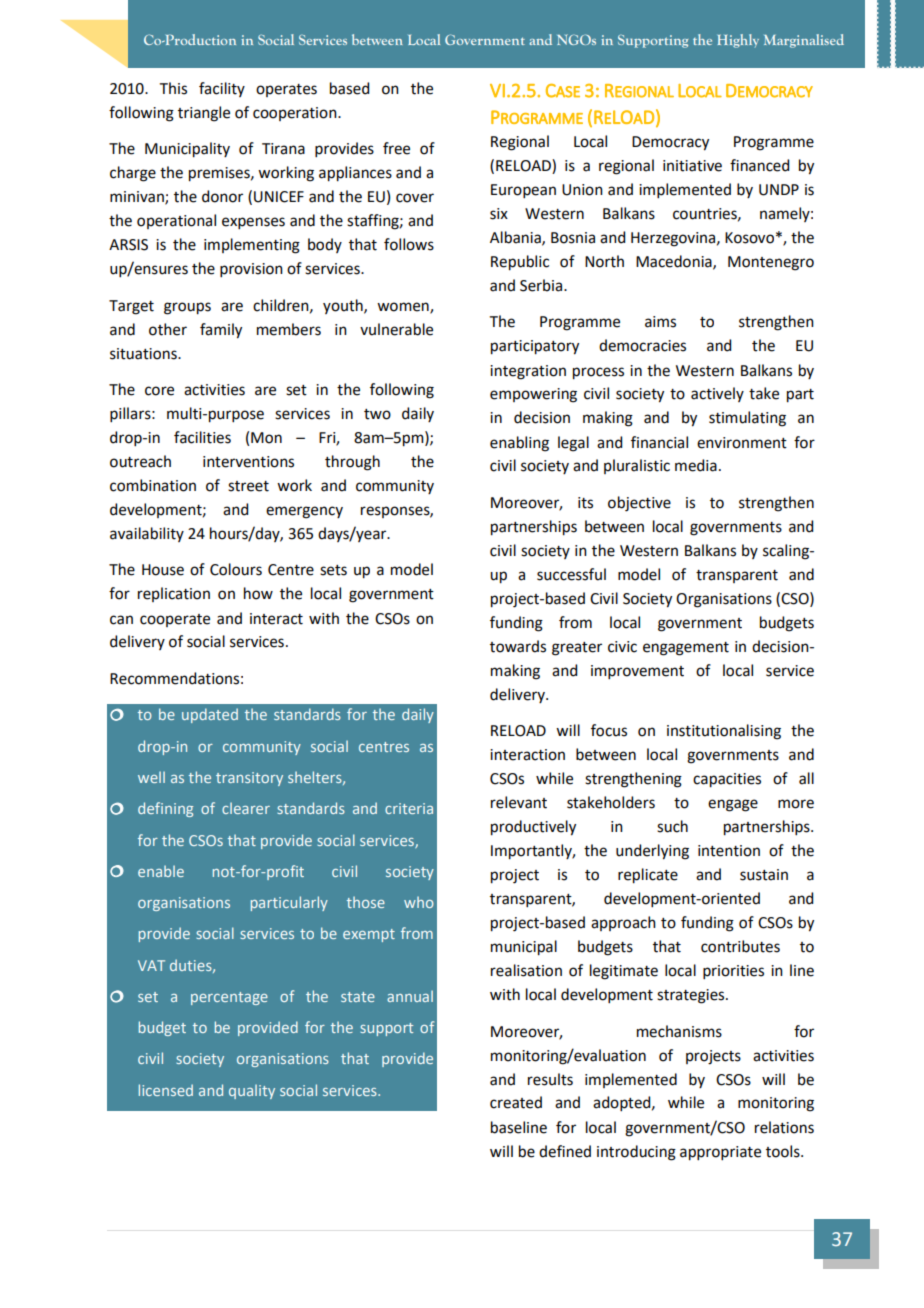  What do you see at coordinates (396, 329) in the screenshot?
I see `vulnerable` at bounding box center [396, 329].
